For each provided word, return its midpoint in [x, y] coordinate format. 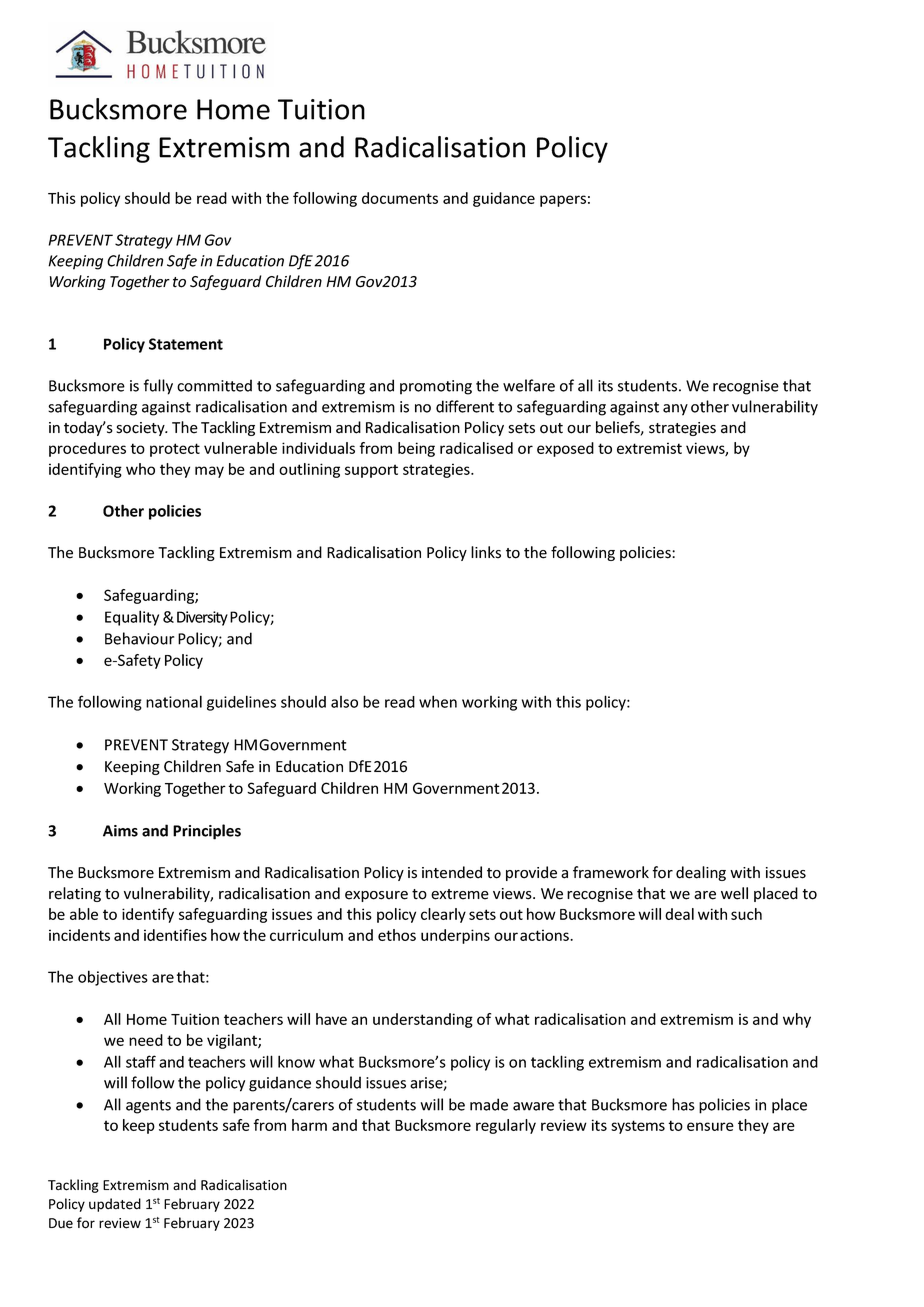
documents [400, 198]
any [675, 410]
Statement [186, 344]
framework [611, 872]
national [174, 701]
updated [115, 1205]
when [438, 701]
